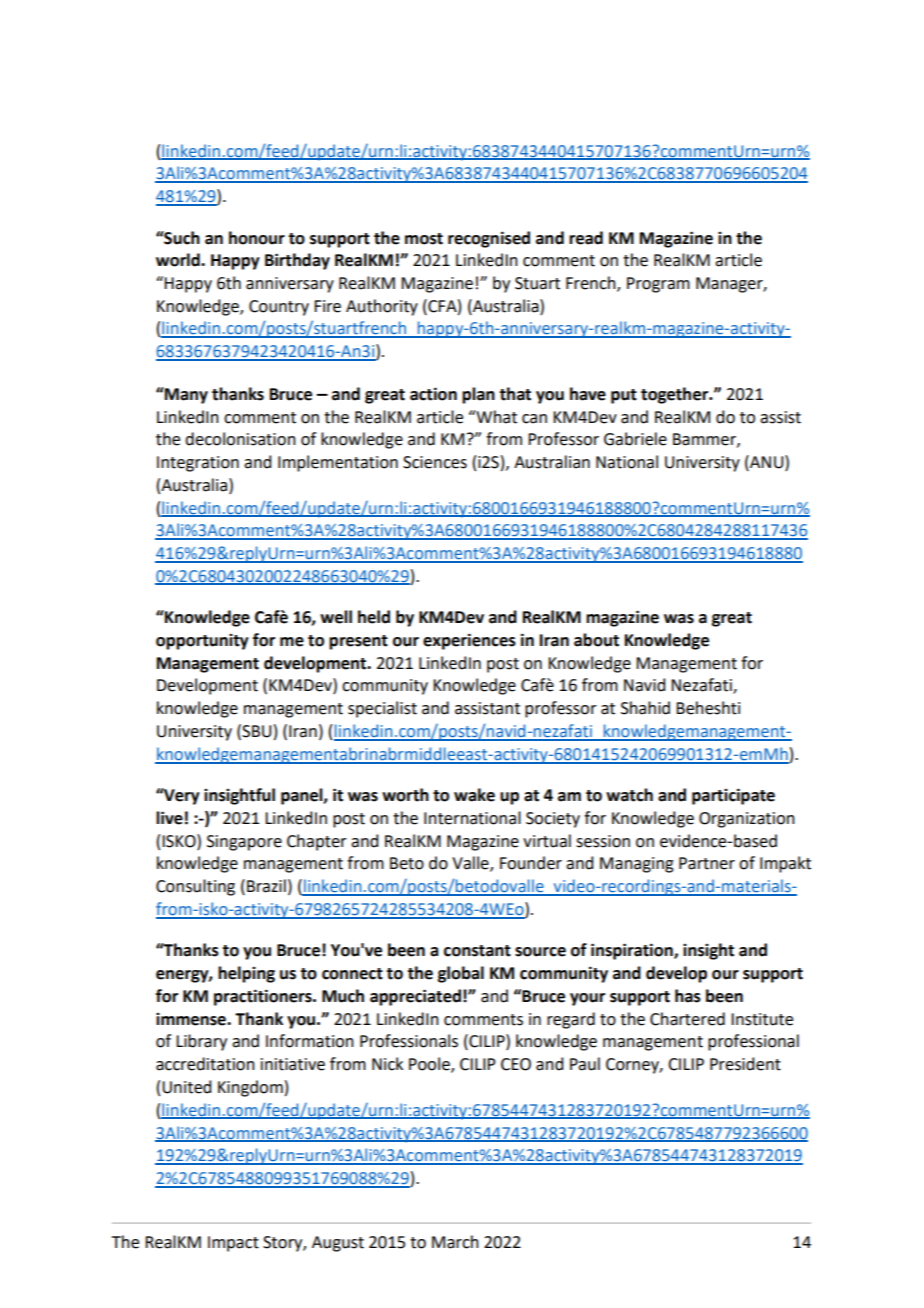 The height and width of the screenshot is (1308, 924). Describe the element at coordinates (257, 238) in the screenshot. I see `honour` at that location.
